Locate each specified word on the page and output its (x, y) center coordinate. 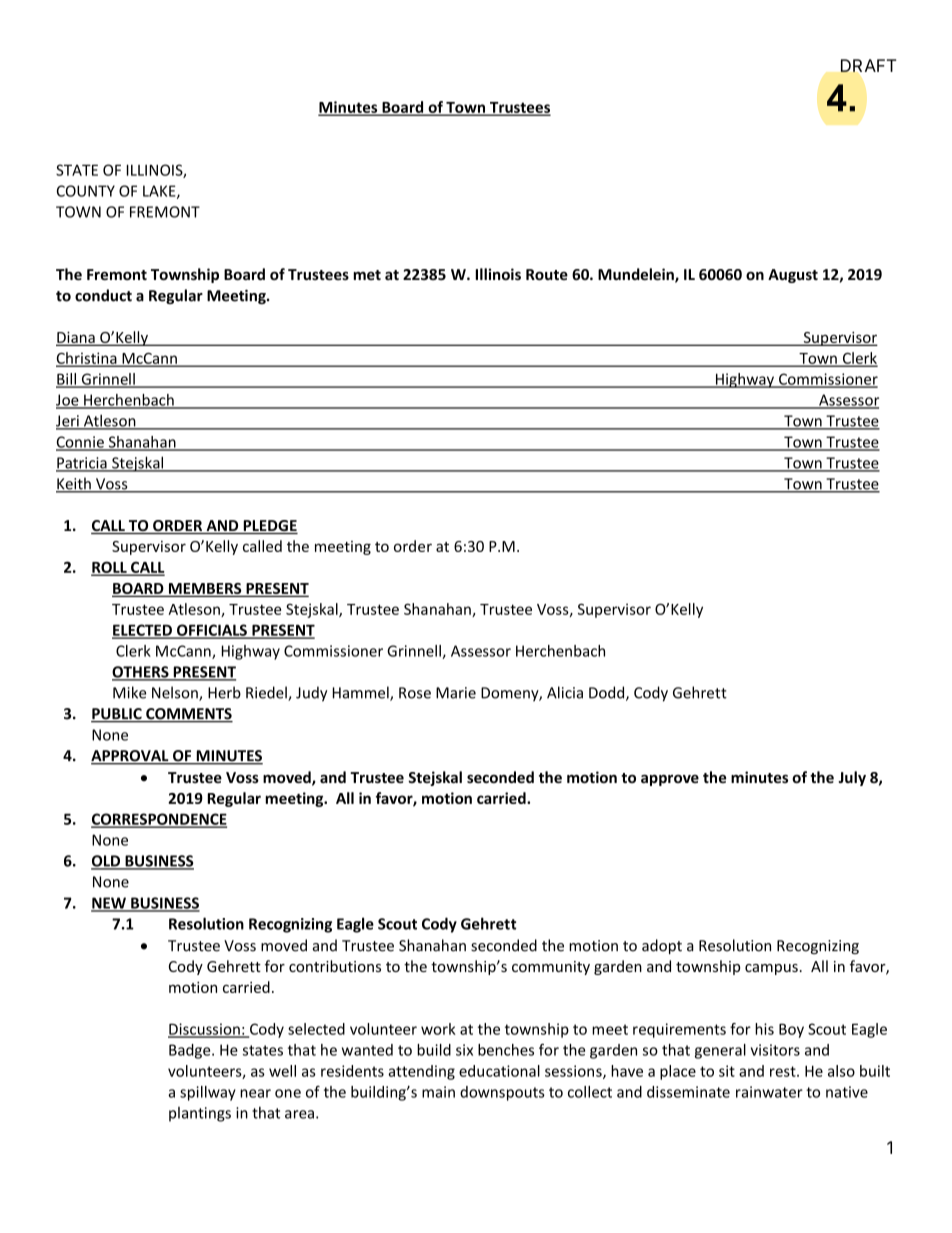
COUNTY (86, 191)
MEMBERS (205, 590)
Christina (87, 359)
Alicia (565, 692)
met (367, 275)
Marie (456, 693)
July (852, 778)
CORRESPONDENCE (159, 820)
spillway (208, 1093)
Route (547, 274)
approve (670, 780)
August (793, 276)
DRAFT (868, 65)
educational (499, 1071)
